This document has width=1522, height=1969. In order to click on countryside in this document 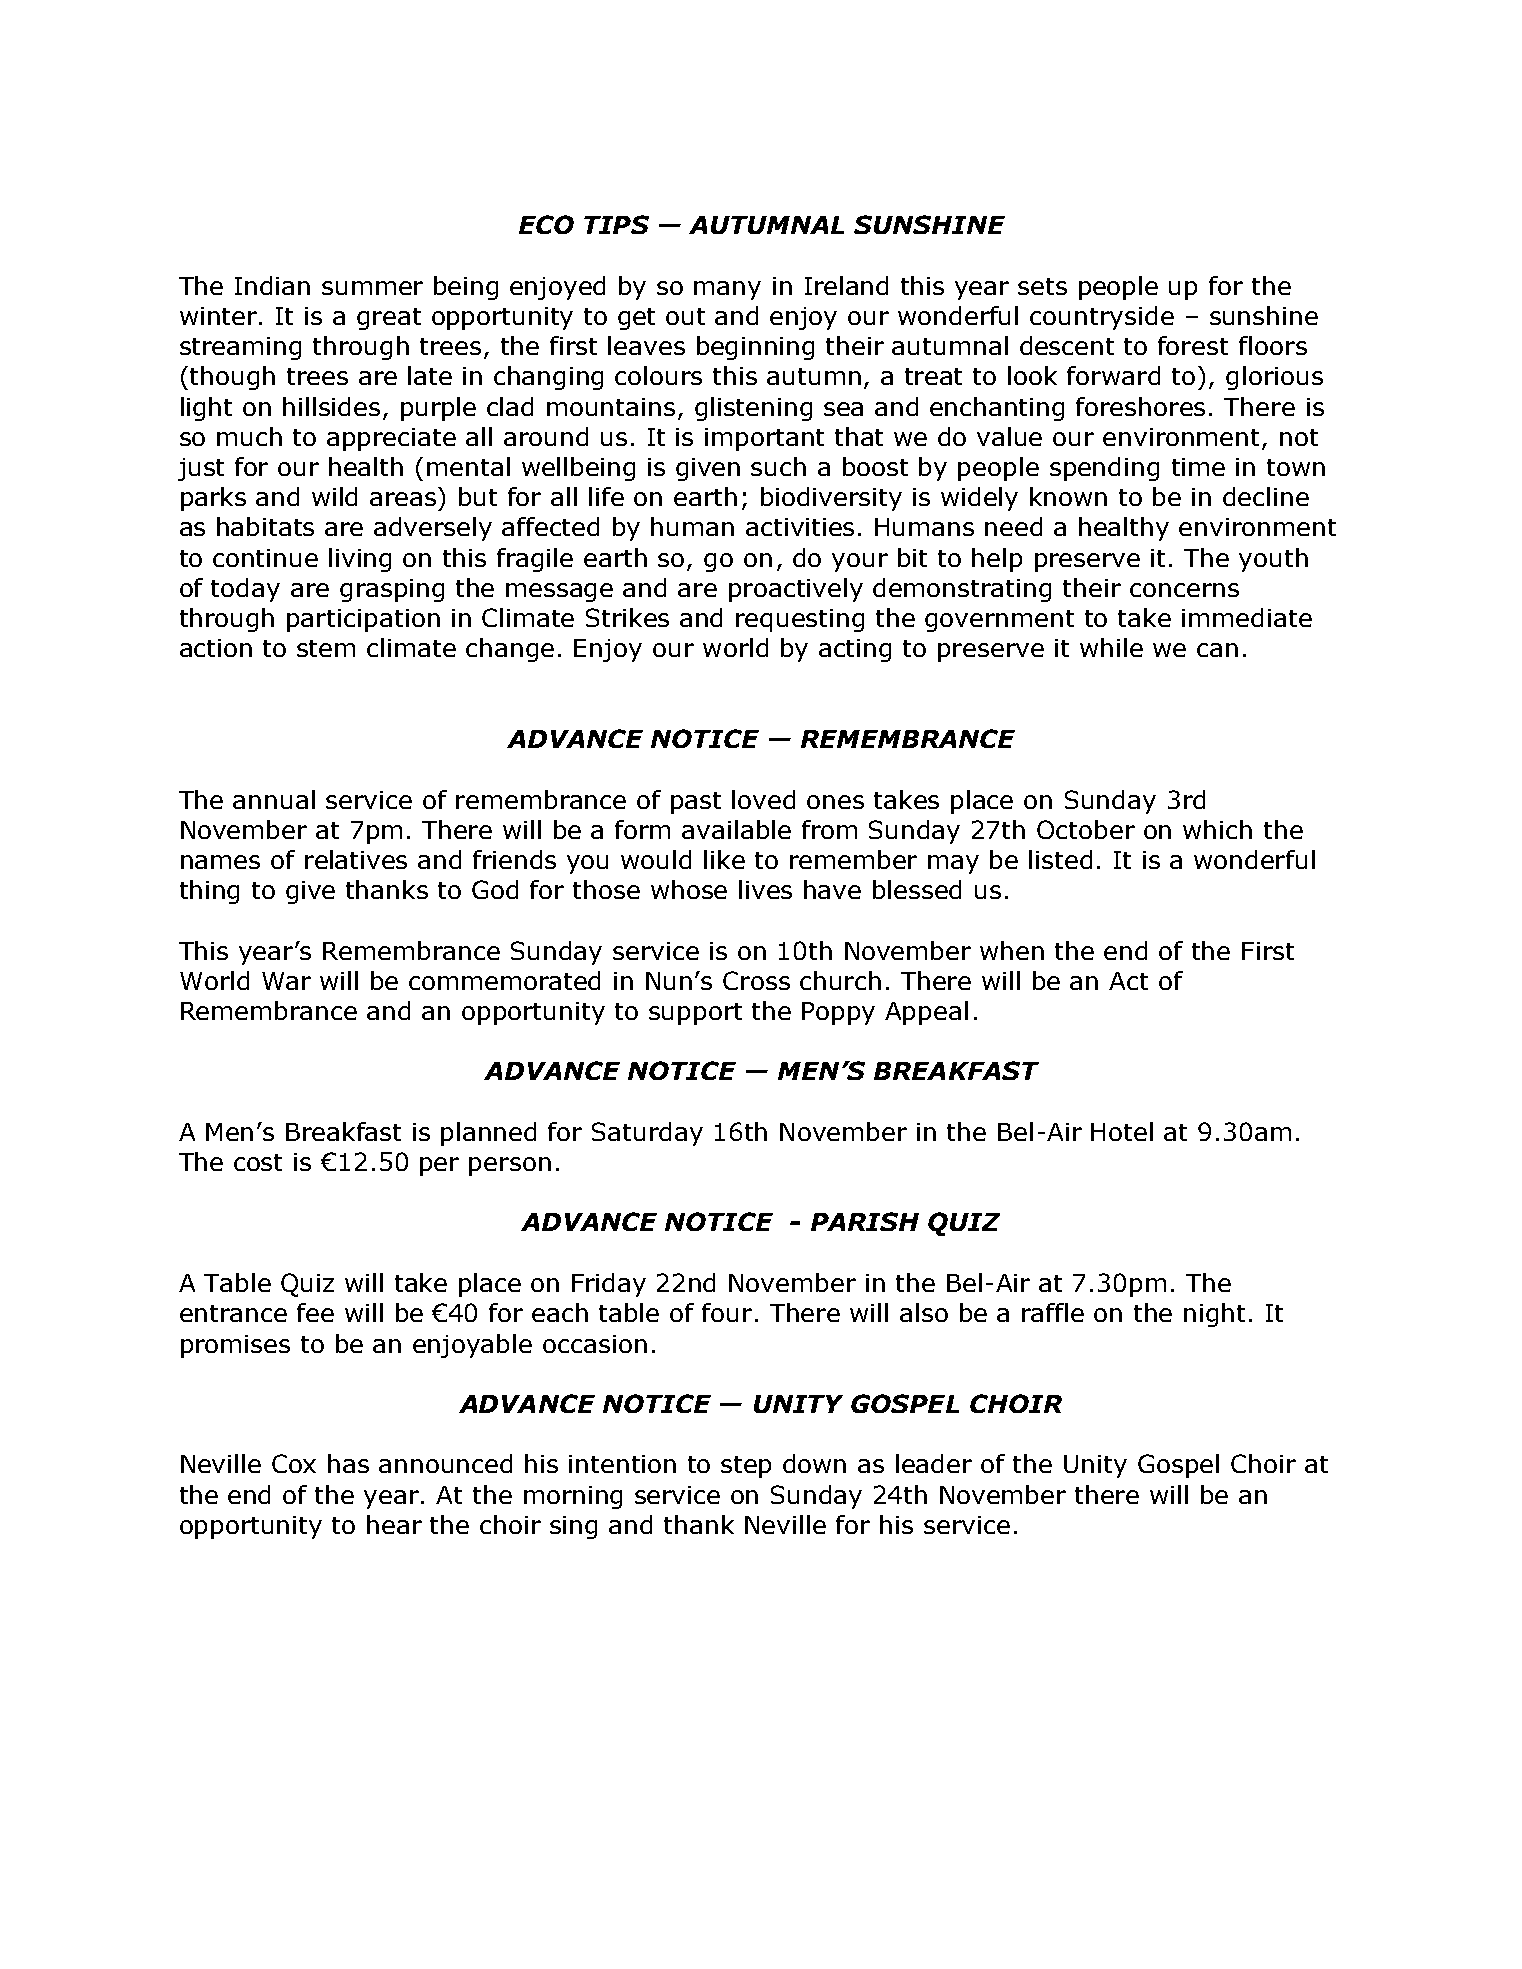, I will do `click(1102, 318)`.
